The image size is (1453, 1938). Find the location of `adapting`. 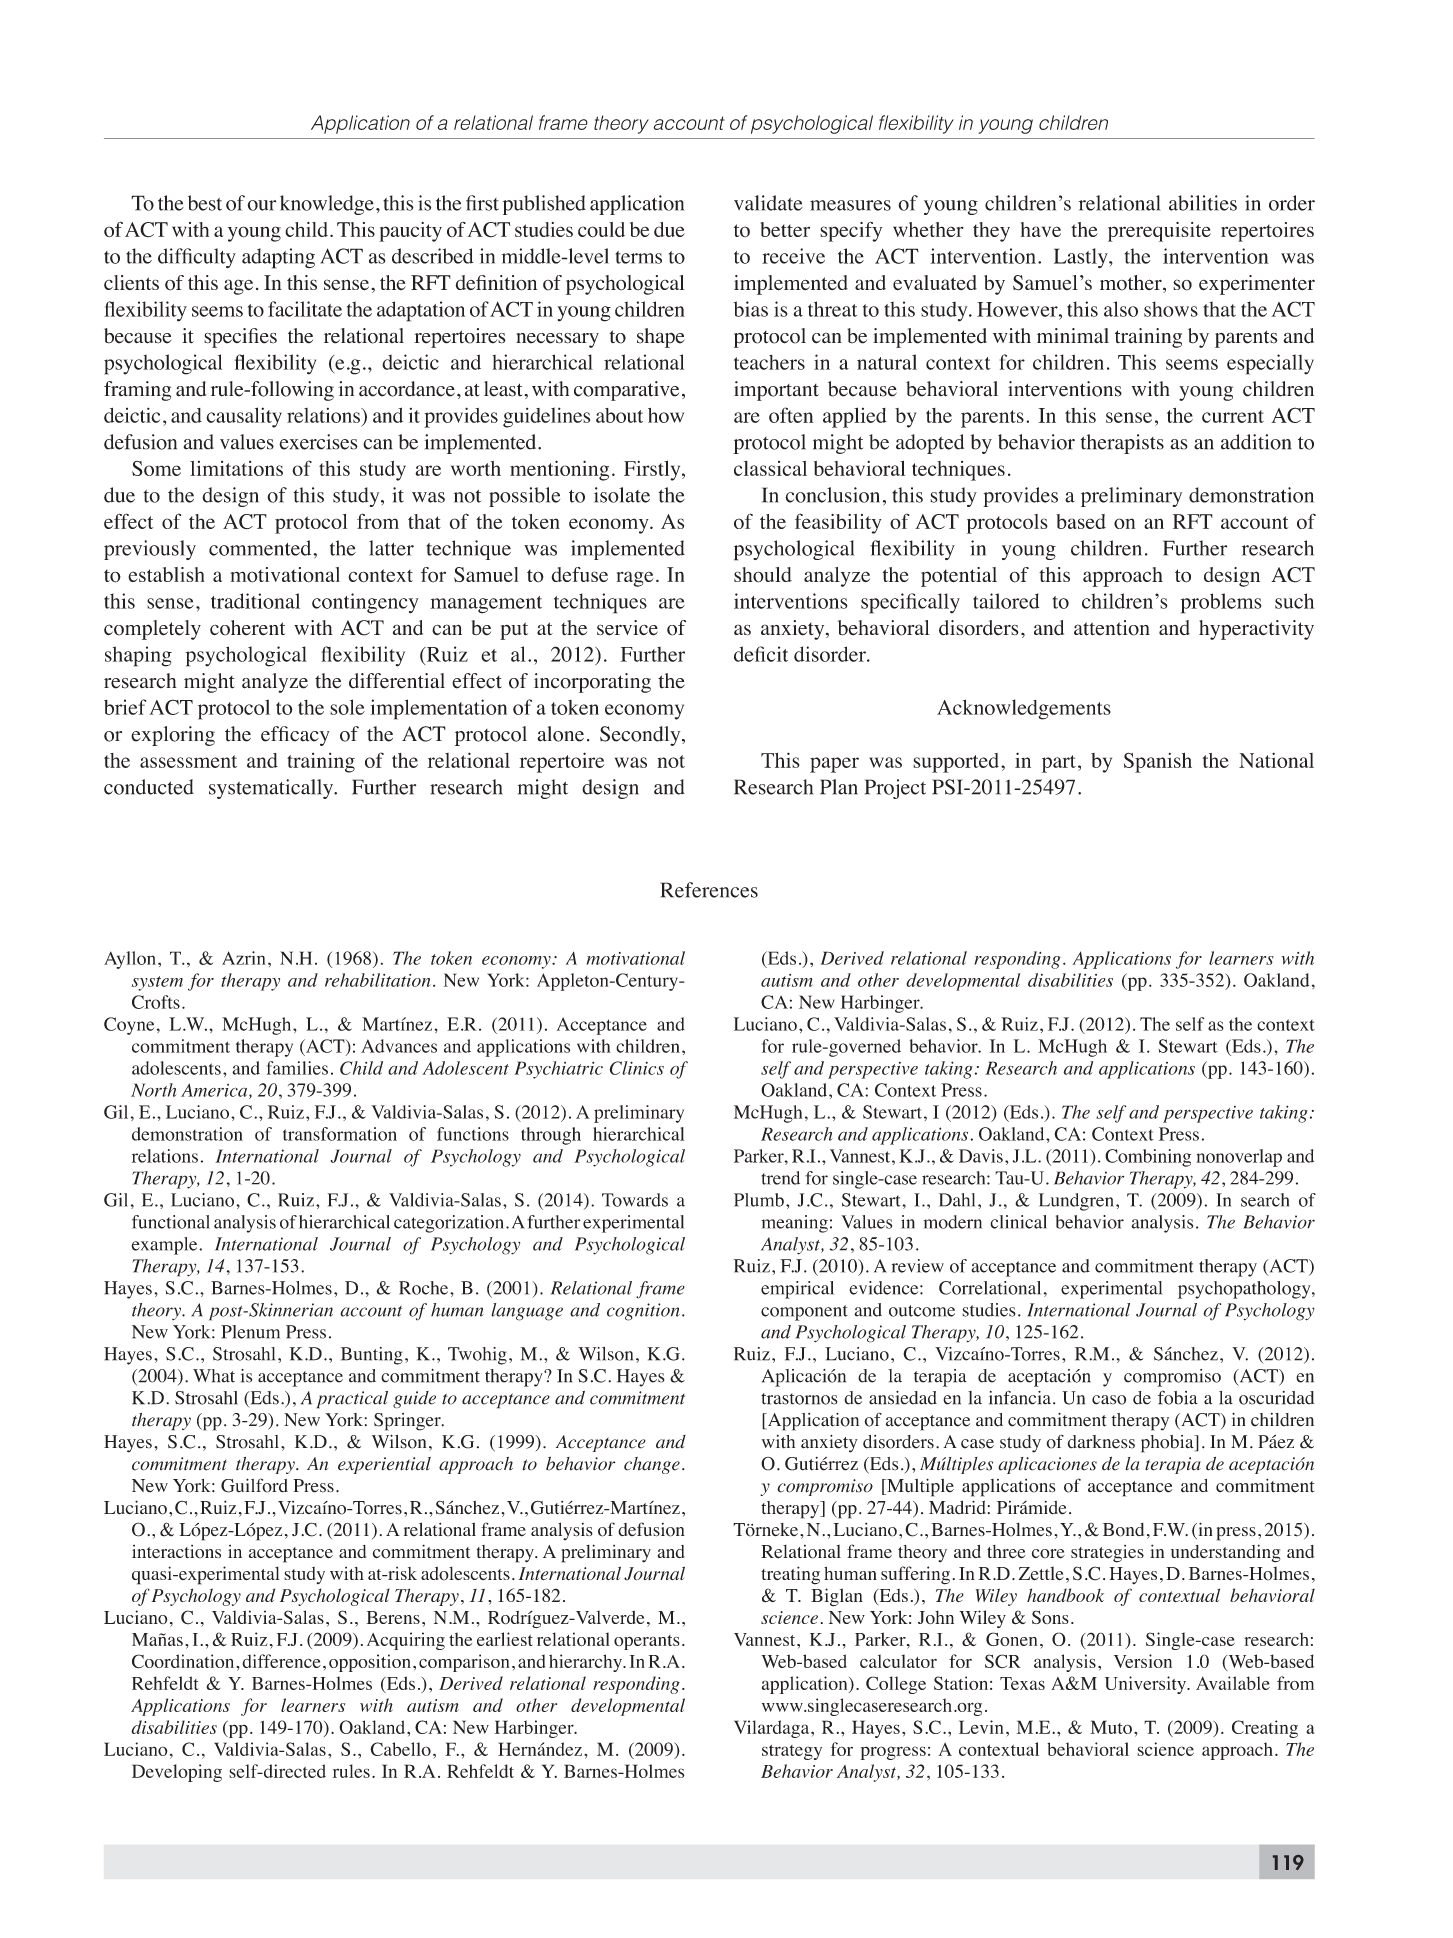

adapting is located at coordinates (278, 258).
